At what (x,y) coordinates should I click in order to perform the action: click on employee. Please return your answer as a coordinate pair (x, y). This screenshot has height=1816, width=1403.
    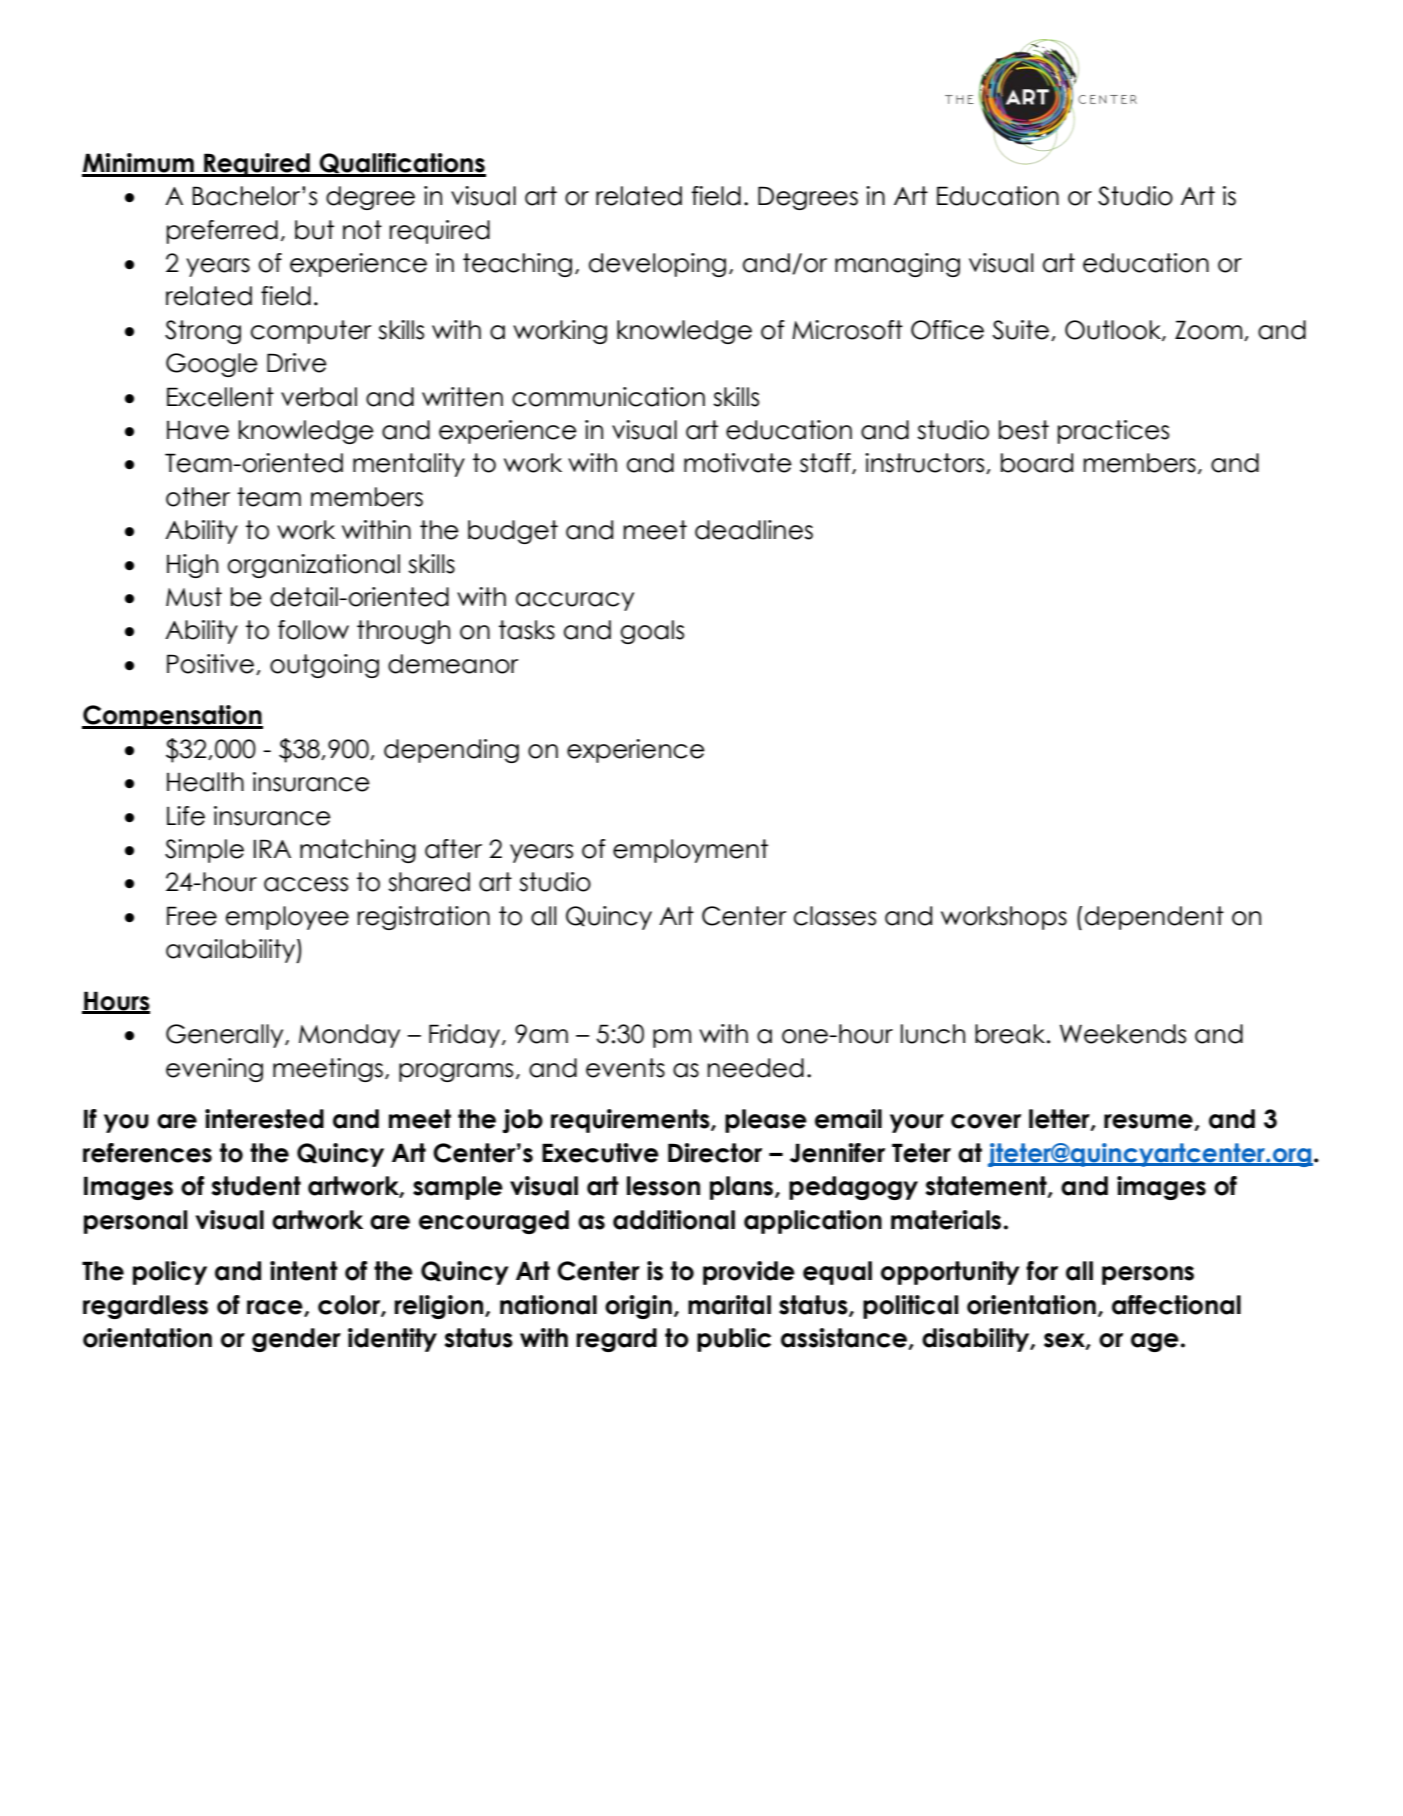
    Looking at the image, I should click on (287, 918).
